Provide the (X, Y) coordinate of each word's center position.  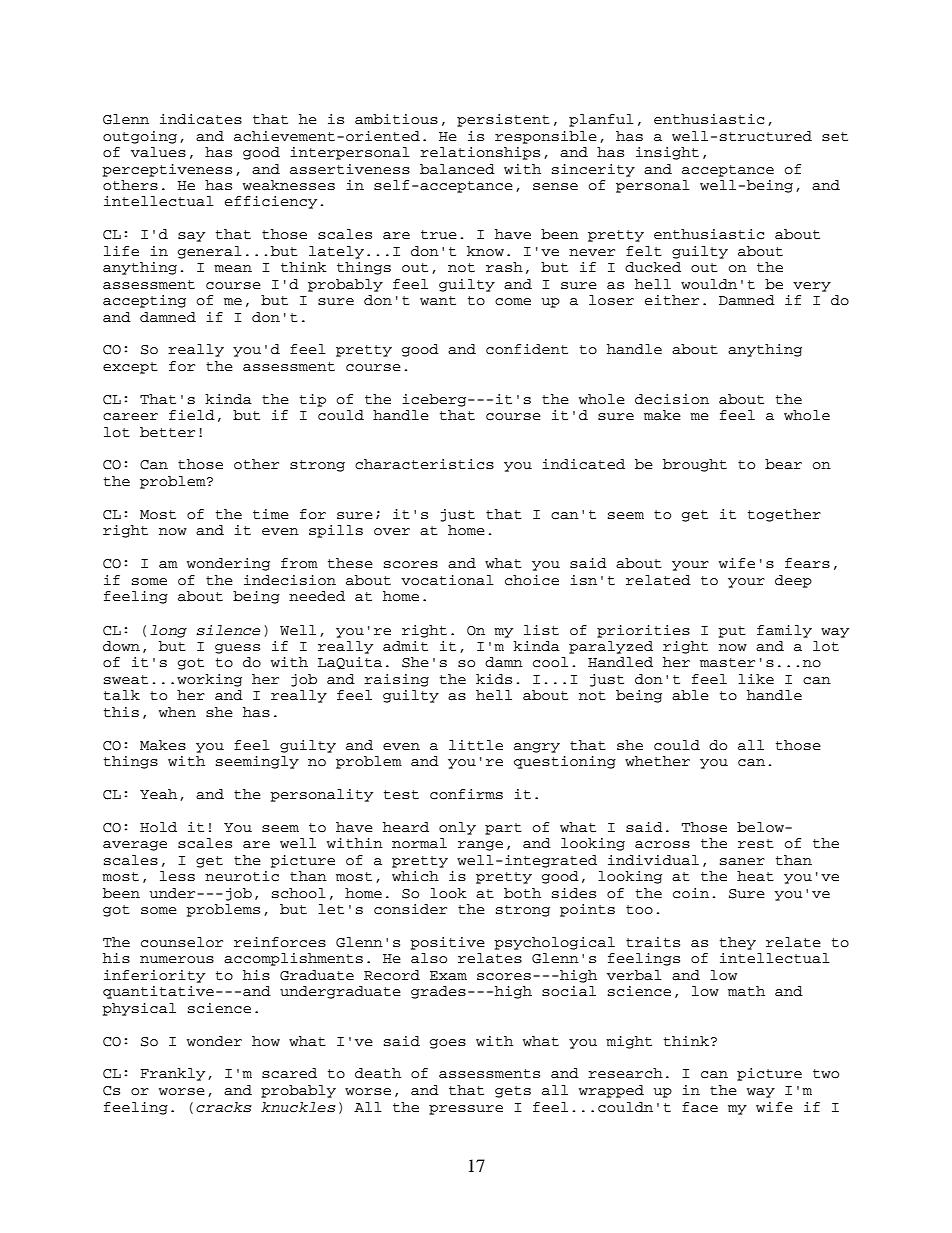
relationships (480, 153)
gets (513, 1092)
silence (228, 630)
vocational (447, 580)
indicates (201, 119)
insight (667, 153)
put (732, 632)
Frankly (172, 1074)
